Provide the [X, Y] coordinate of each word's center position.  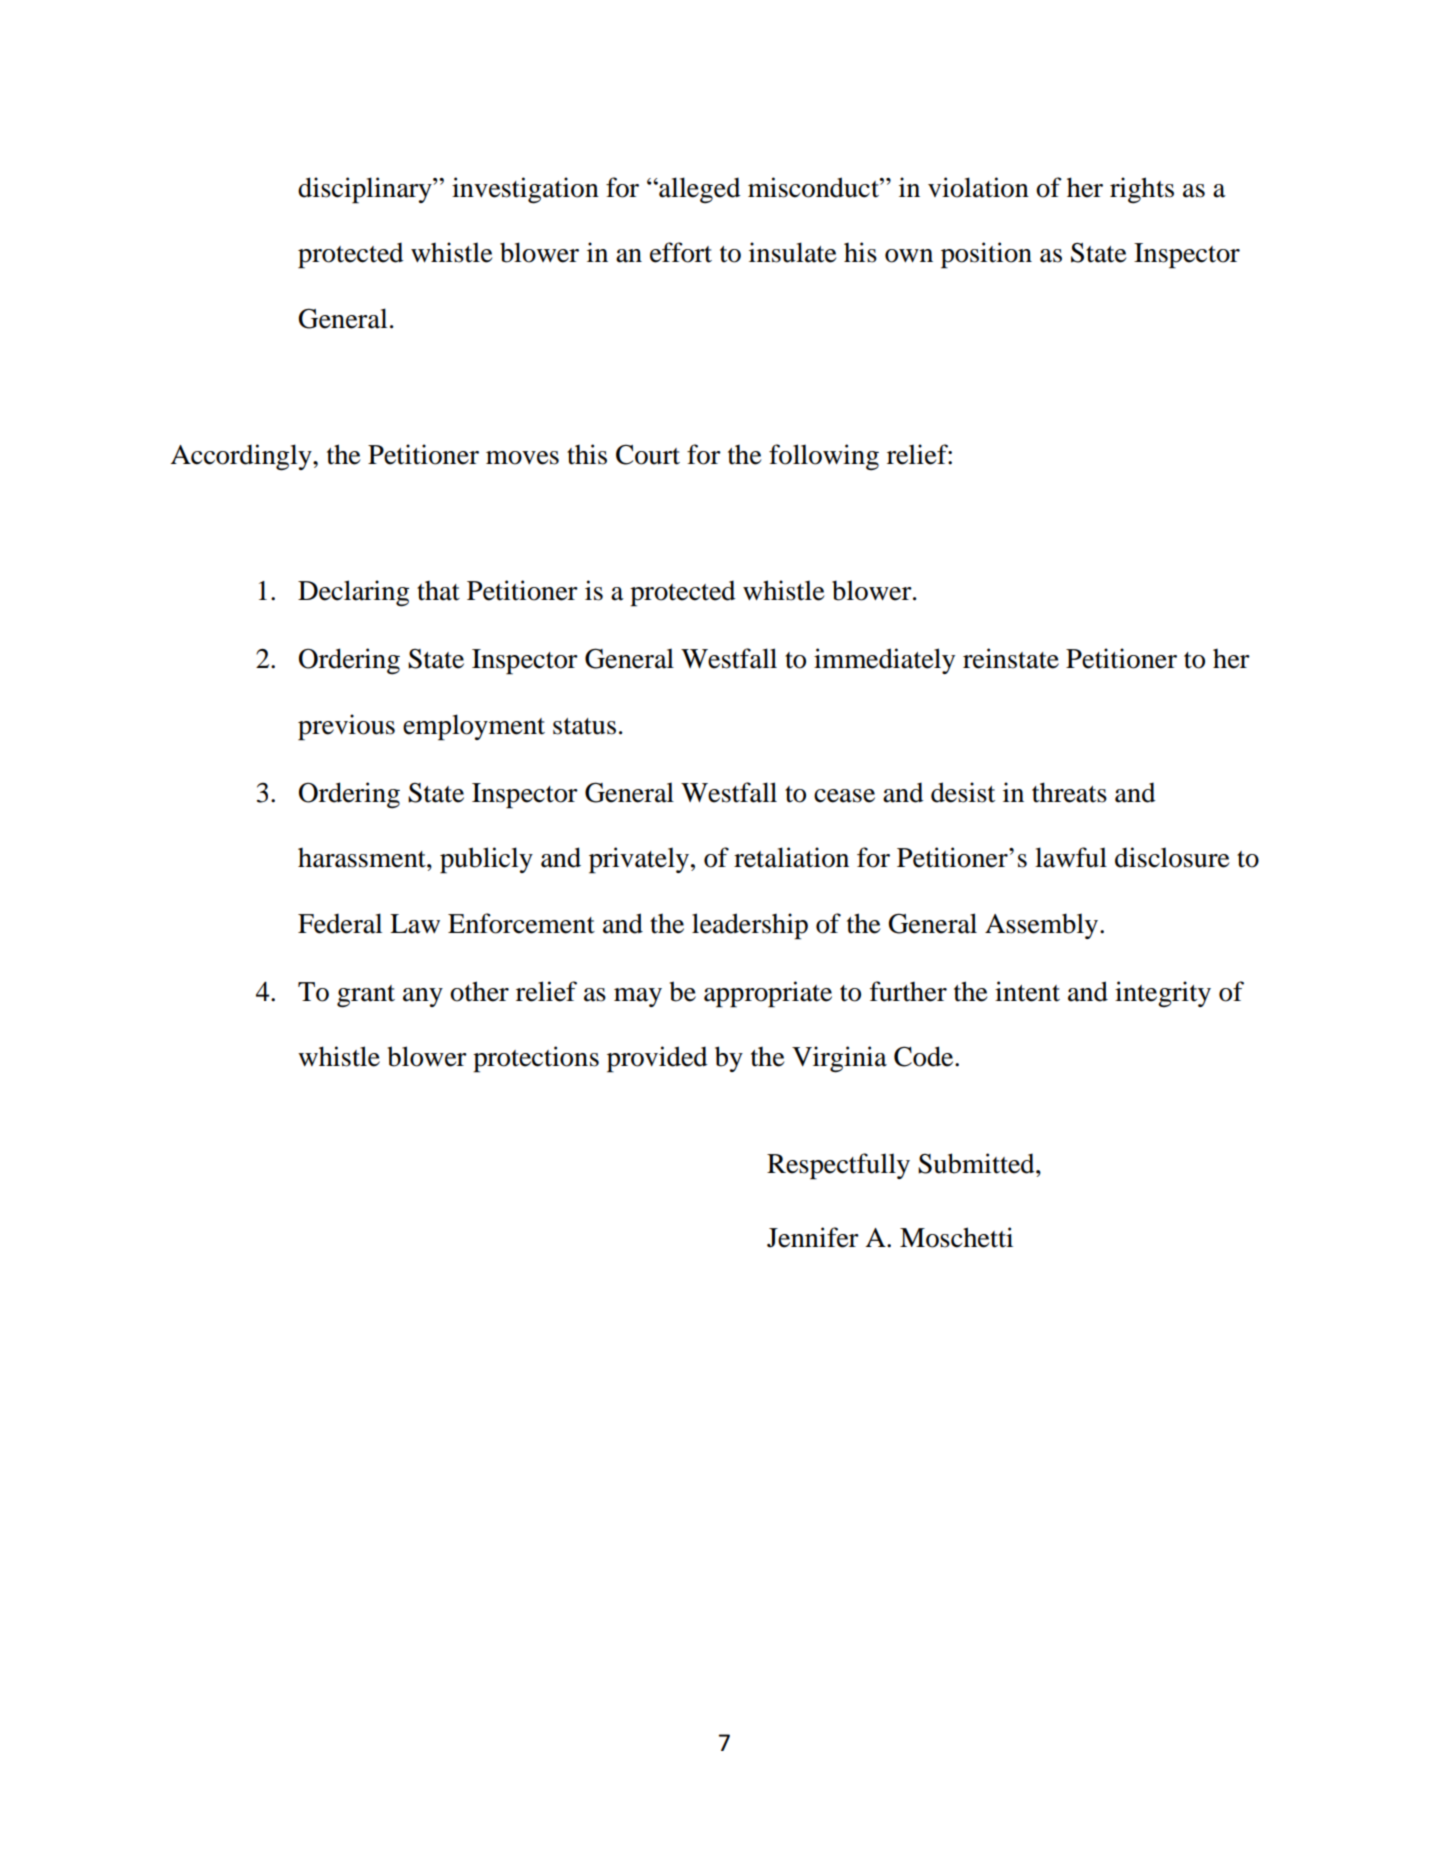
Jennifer [813, 1237]
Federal [340, 923]
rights [1142, 190]
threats [1069, 792]
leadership [750, 926]
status [584, 726]
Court [648, 454]
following [824, 457]
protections [536, 1059]
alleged [699, 190]
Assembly [1041, 926]
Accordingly [242, 457]
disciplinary [366, 190]
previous [346, 727]
